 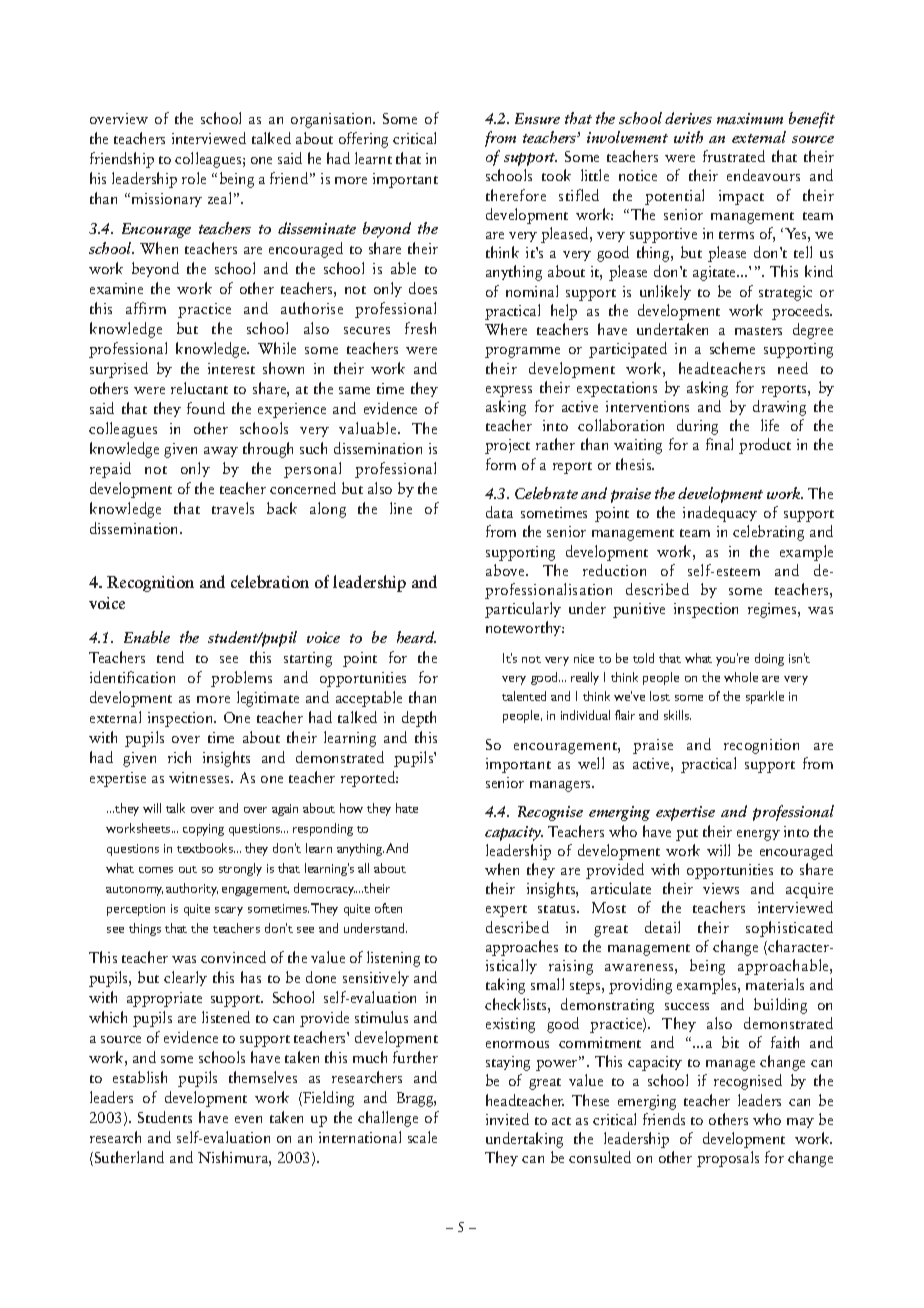 I want to click on therefore, so click(x=516, y=195).
